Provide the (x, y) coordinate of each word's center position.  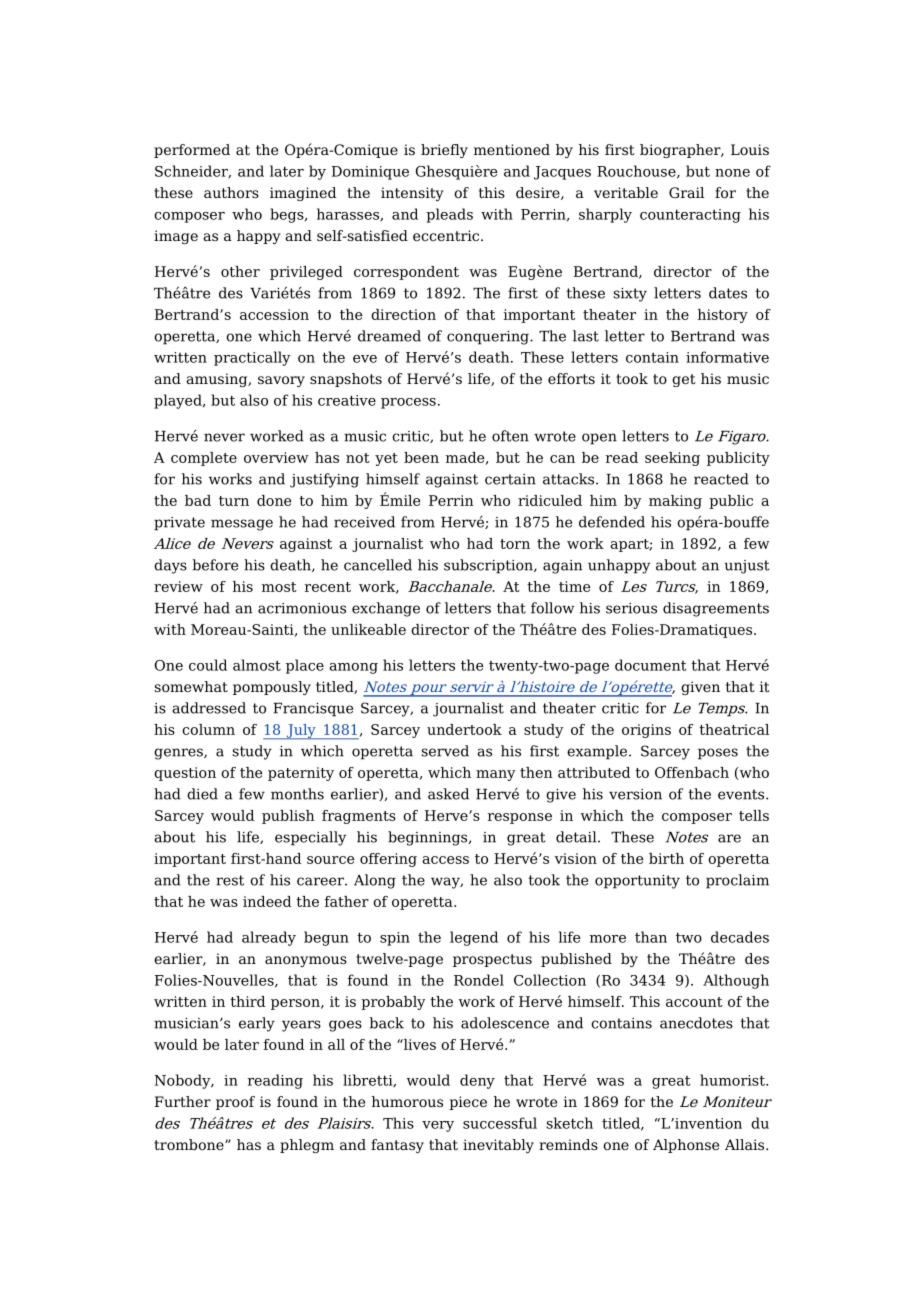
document (651, 665)
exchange (386, 609)
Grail (686, 192)
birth (666, 858)
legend (474, 938)
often (510, 436)
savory (281, 381)
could (208, 665)
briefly (444, 151)
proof (235, 1103)
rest (230, 880)
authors (231, 192)
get (684, 380)
